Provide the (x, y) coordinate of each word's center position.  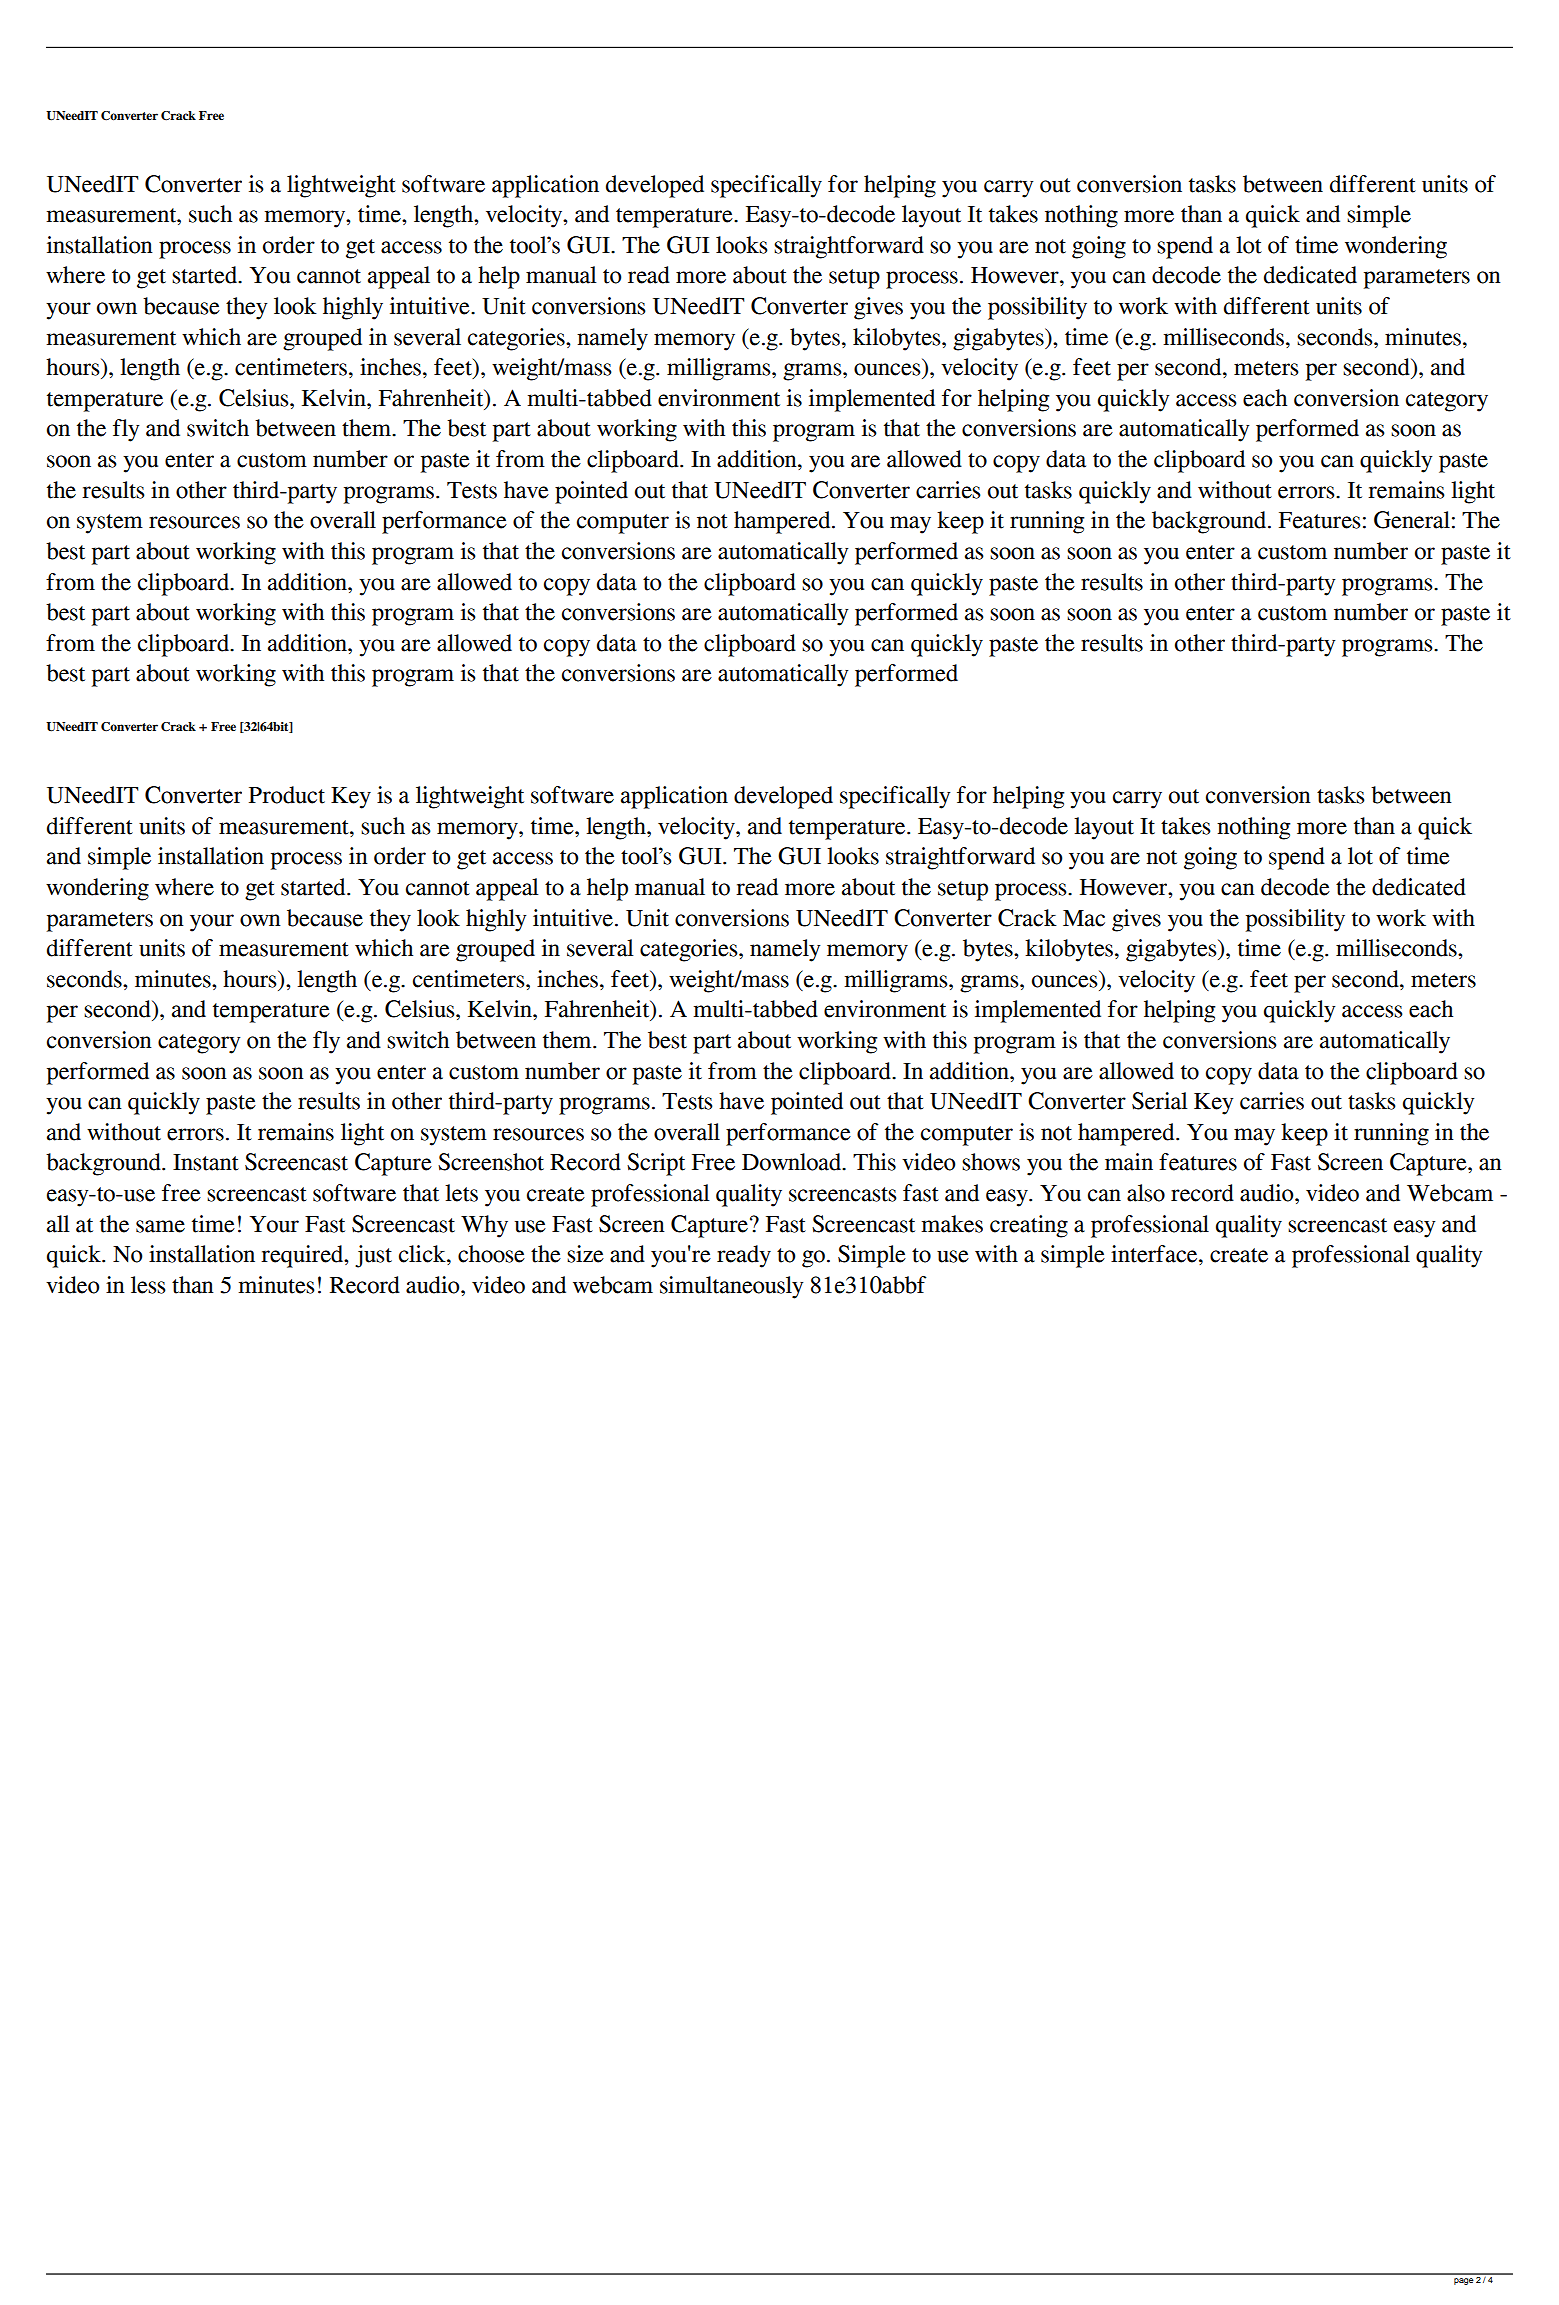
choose (491, 1254)
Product (287, 795)
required (303, 1256)
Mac (1084, 918)
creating (1029, 1226)
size (585, 1254)
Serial (1160, 1101)
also (1146, 1193)
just (373, 1256)
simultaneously (732, 1287)
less (148, 1285)
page (1464, 2281)
